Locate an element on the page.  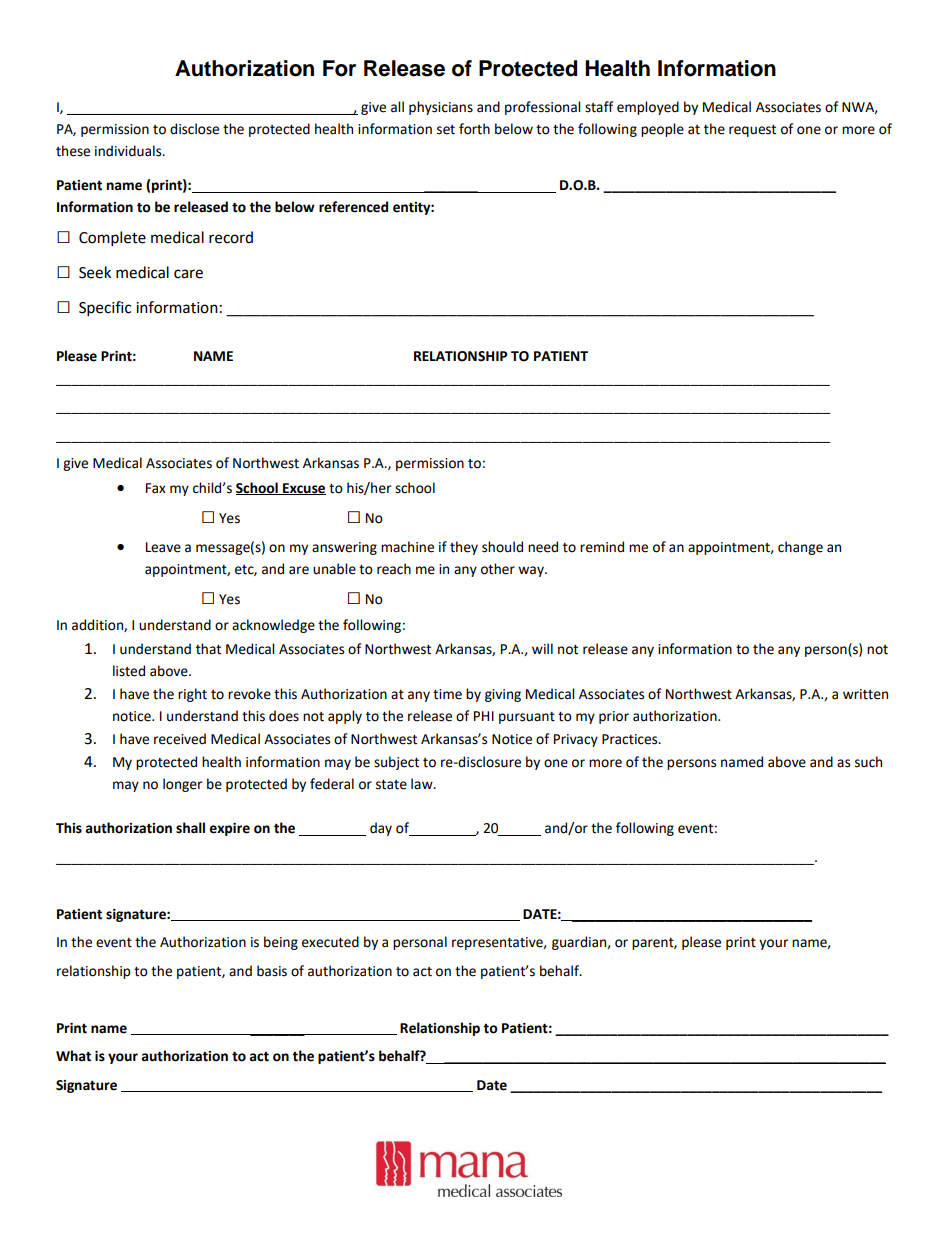
request is located at coordinates (752, 131).
